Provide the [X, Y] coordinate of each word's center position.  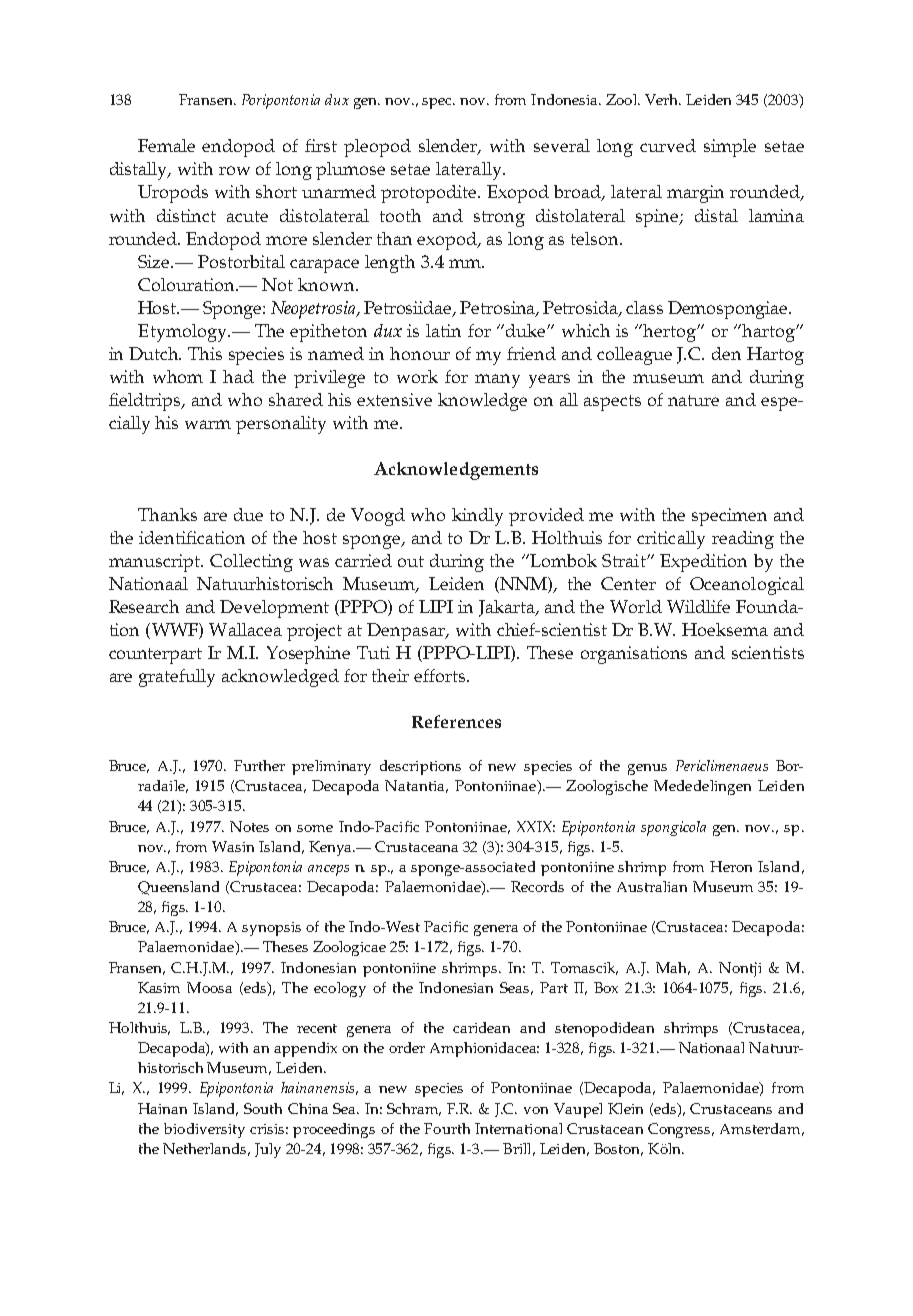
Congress [680, 1130]
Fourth [447, 1128]
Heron [731, 866]
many [497, 381]
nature [693, 400]
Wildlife [698, 606]
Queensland [178, 888]
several [562, 145]
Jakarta [508, 608]
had [238, 376]
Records [537, 886]
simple [730, 148]
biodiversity [204, 1130]
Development [274, 609]
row [234, 170]
